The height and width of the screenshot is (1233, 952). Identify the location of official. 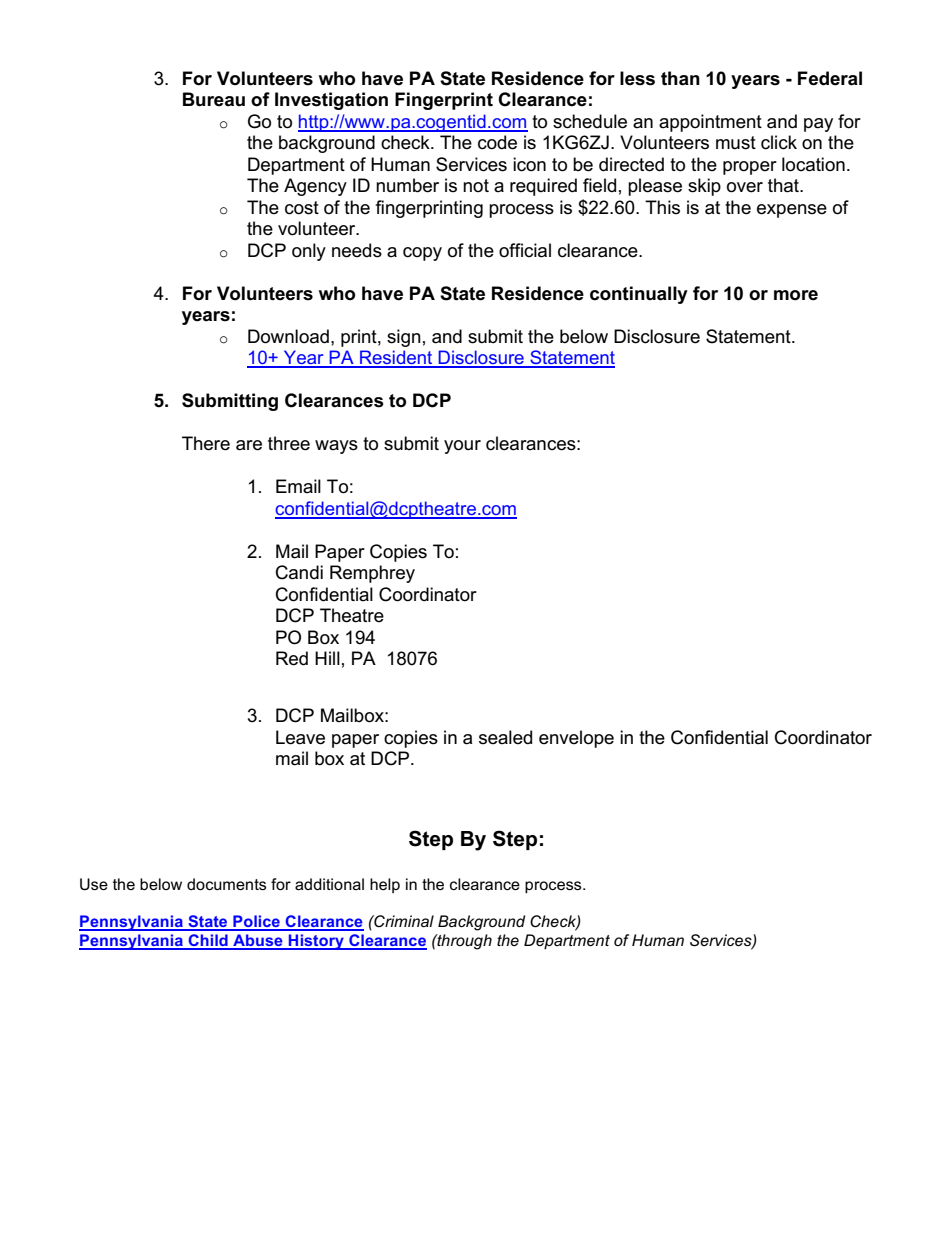
(525, 250).
